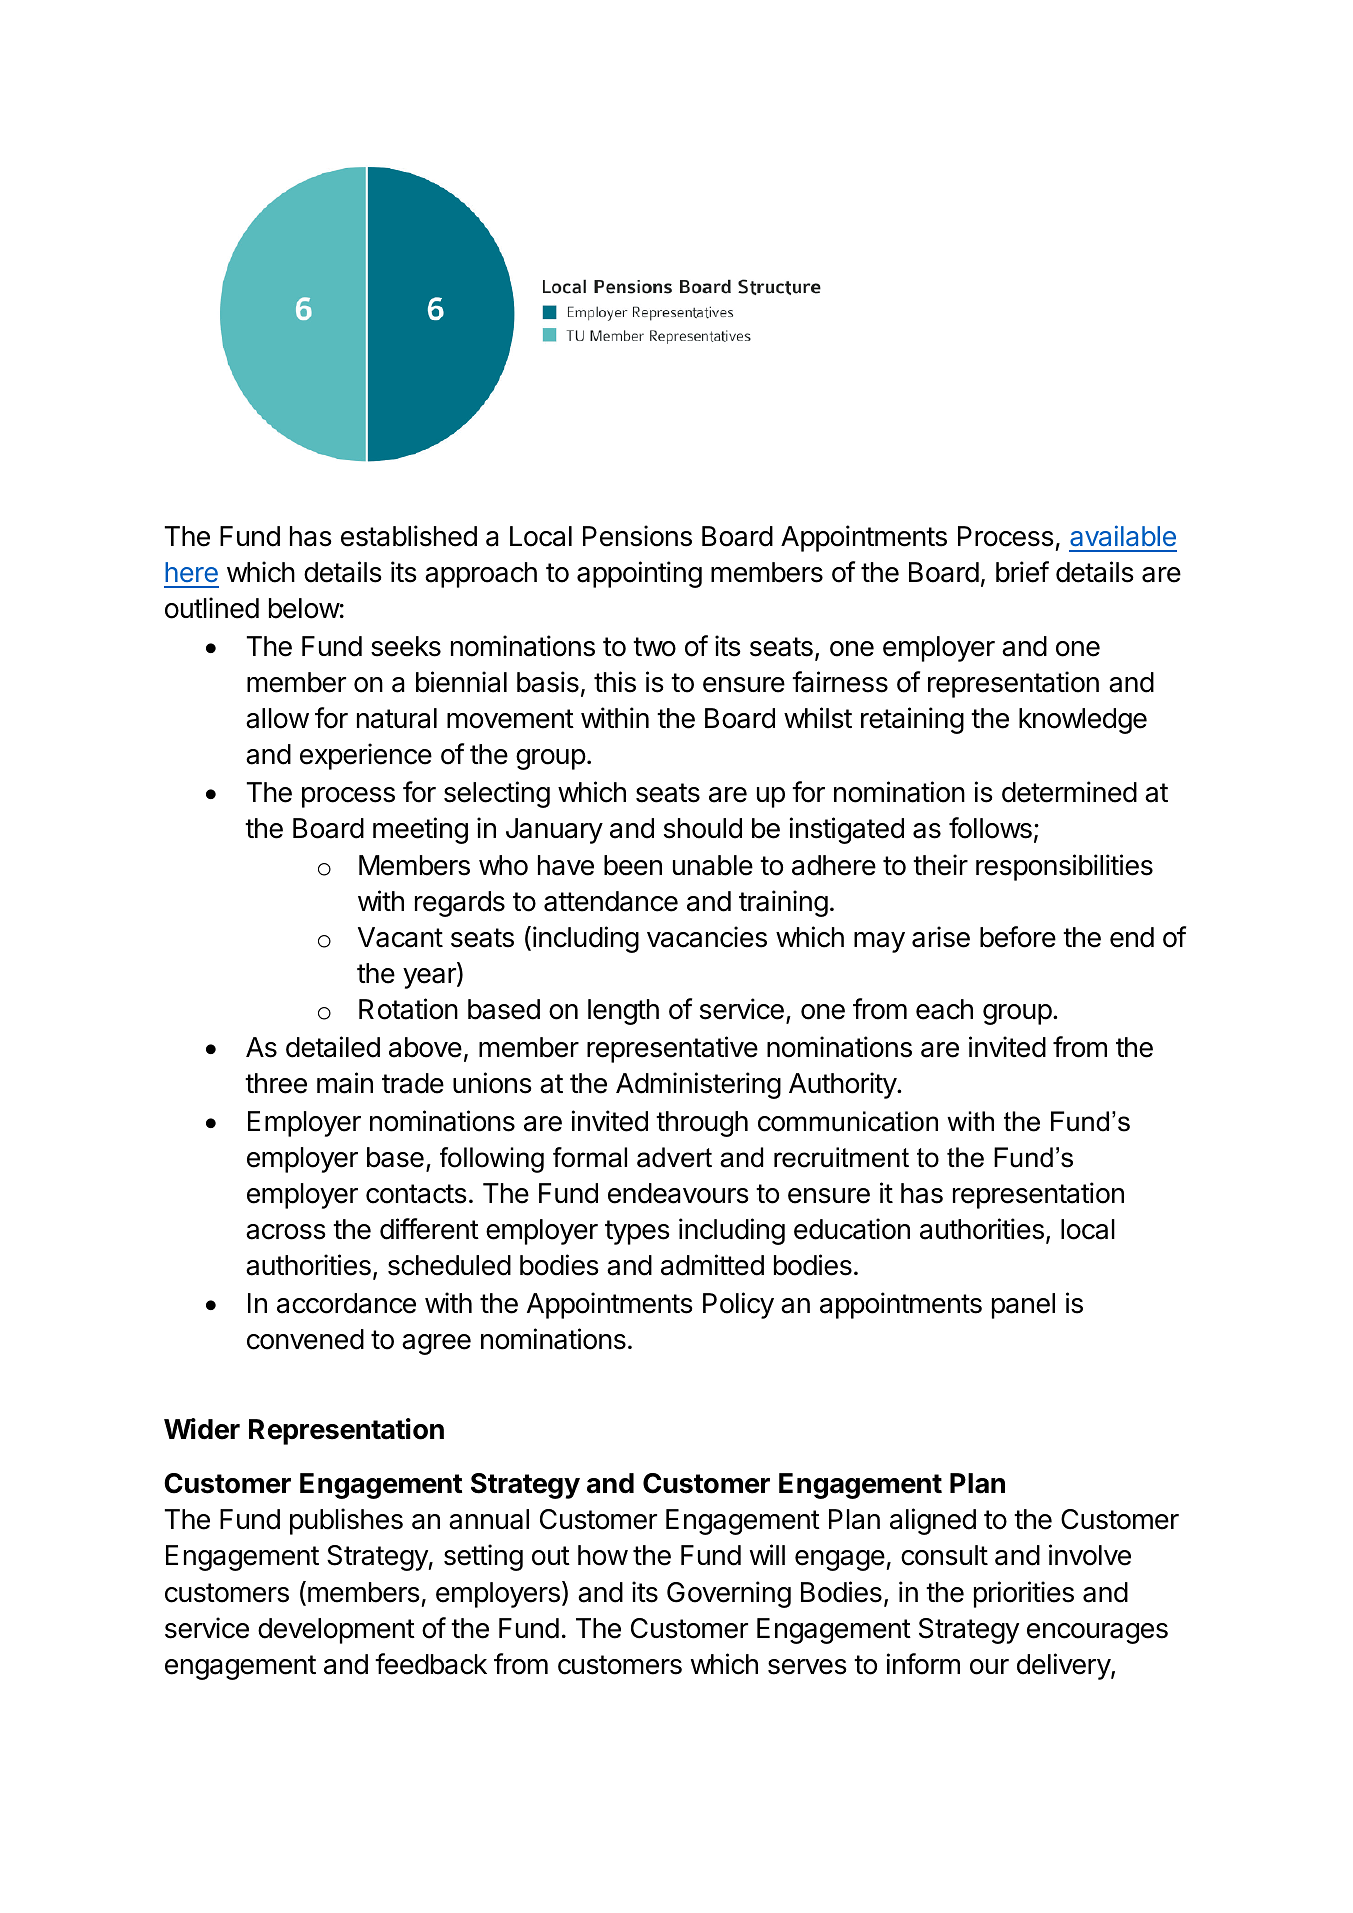  What do you see at coordinates (698, 1085) in the screenshot?
I see `Administering` at bounding box center [698, 1085].
